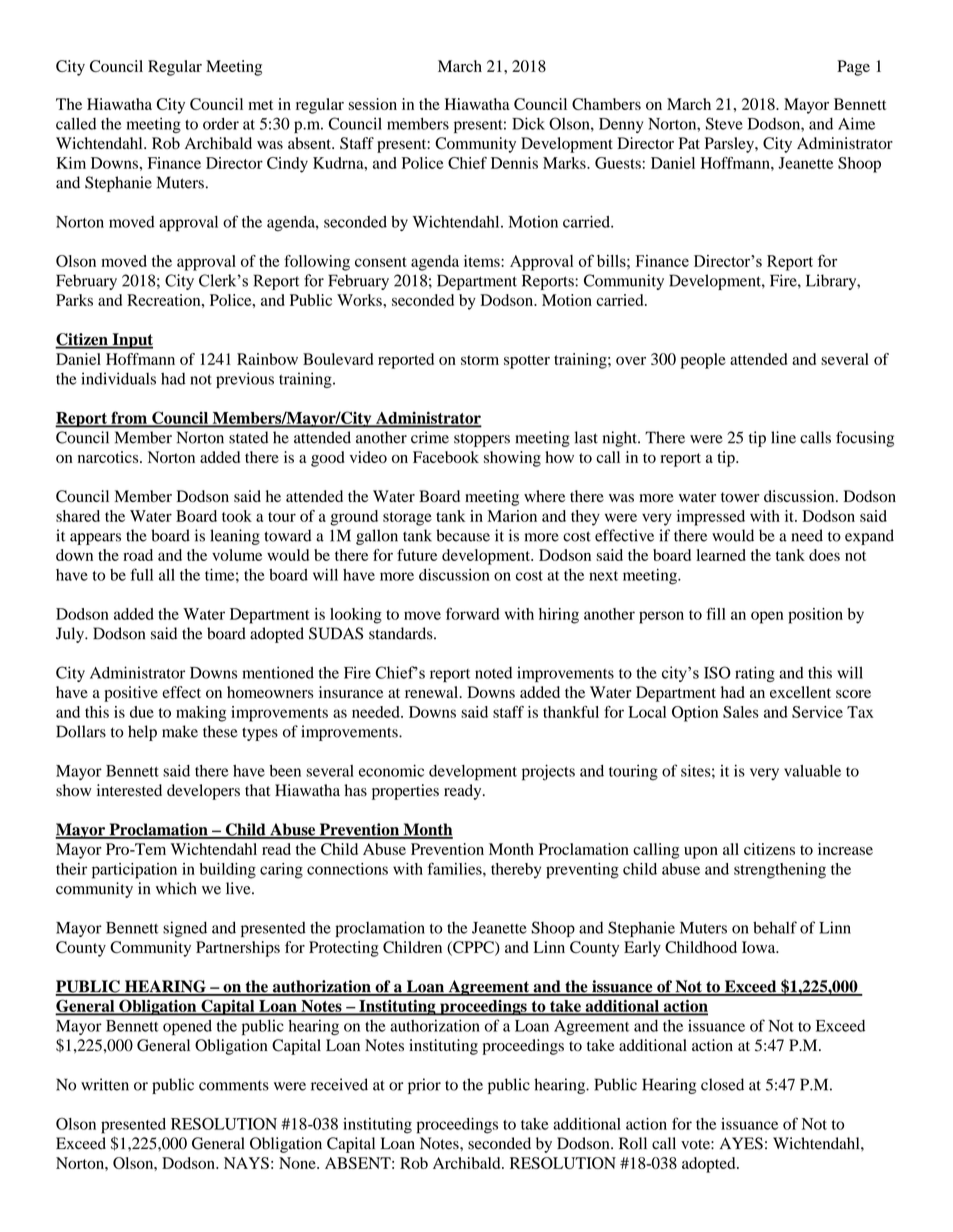 The image size is (953, 1232). Describe the element at coordinates (741, 1143) in the screenshot. I see `AYES` at that location.
